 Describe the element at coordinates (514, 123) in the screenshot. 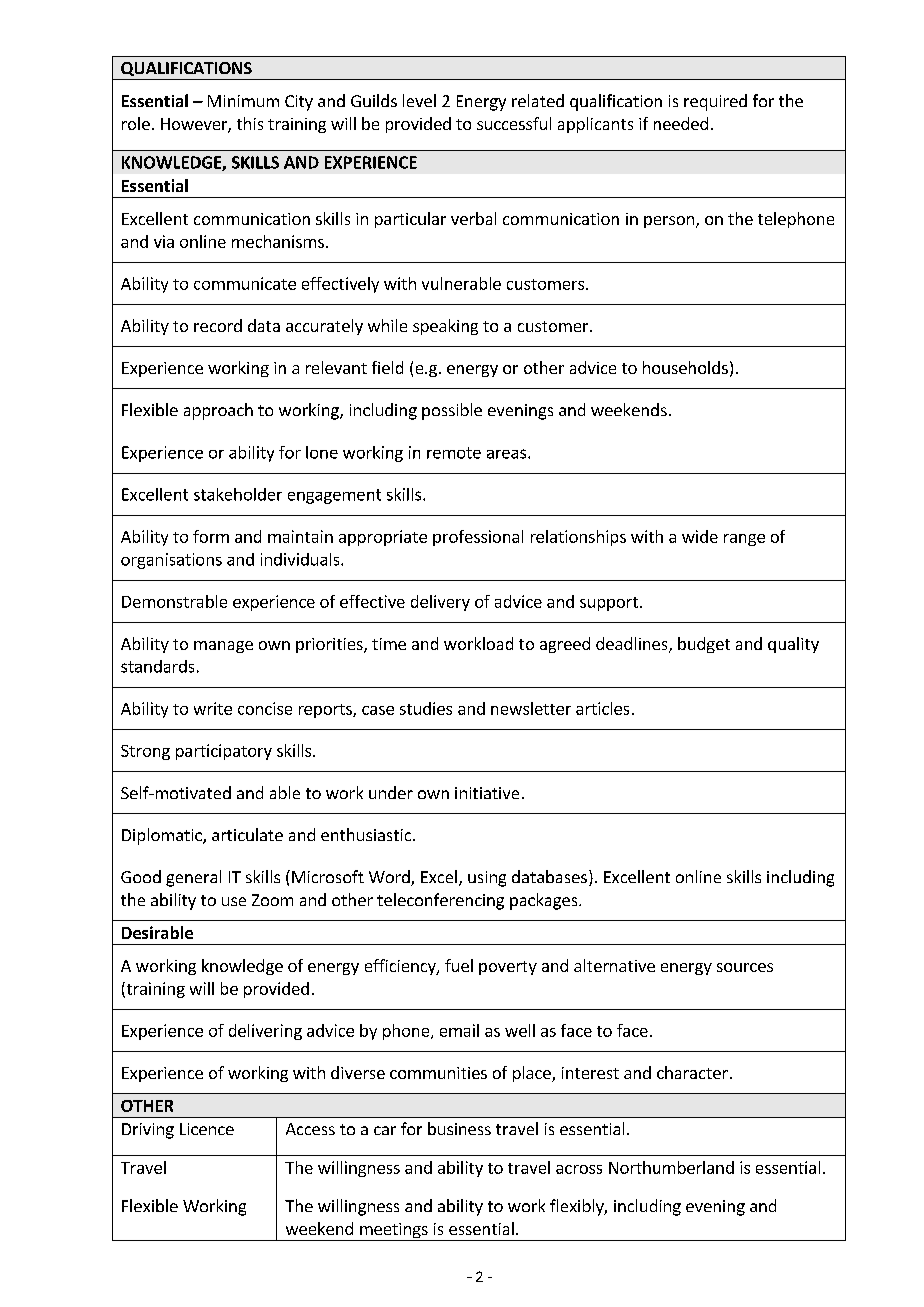

I see `successful` at that location.
